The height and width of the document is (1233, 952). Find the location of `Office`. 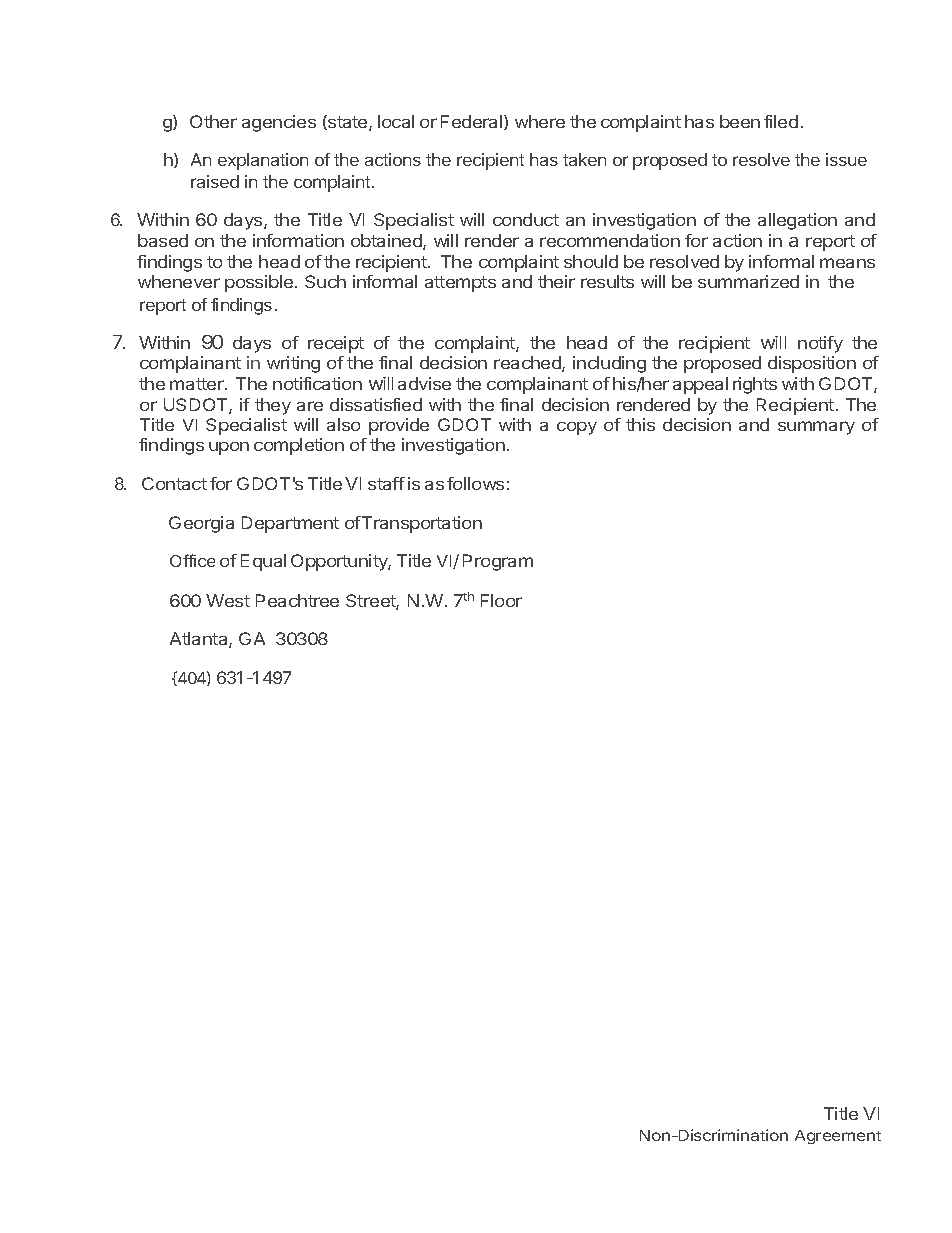

Office is located at coordinates (192, 560).
